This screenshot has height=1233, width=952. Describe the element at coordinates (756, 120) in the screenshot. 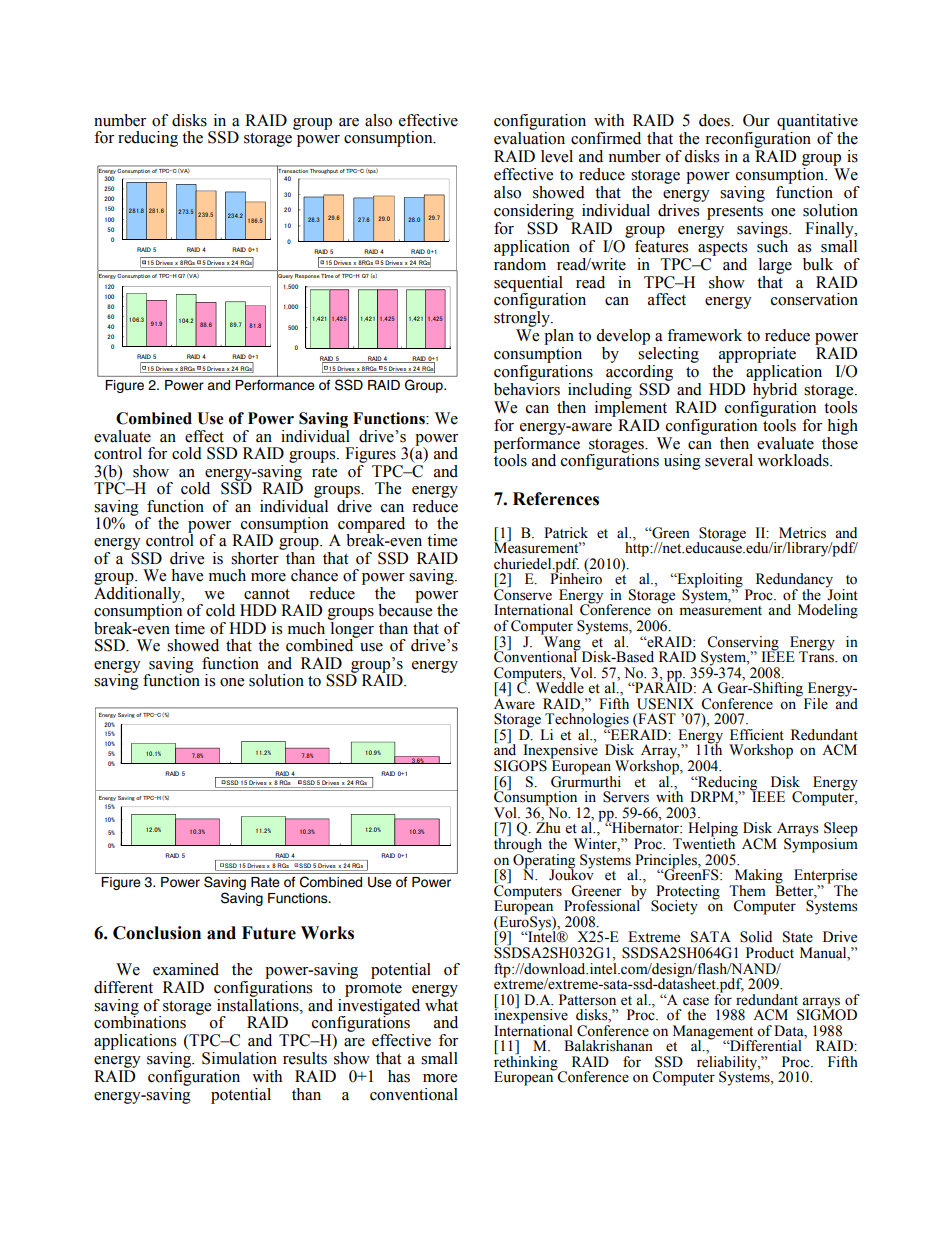

I see `Our` at that location.
